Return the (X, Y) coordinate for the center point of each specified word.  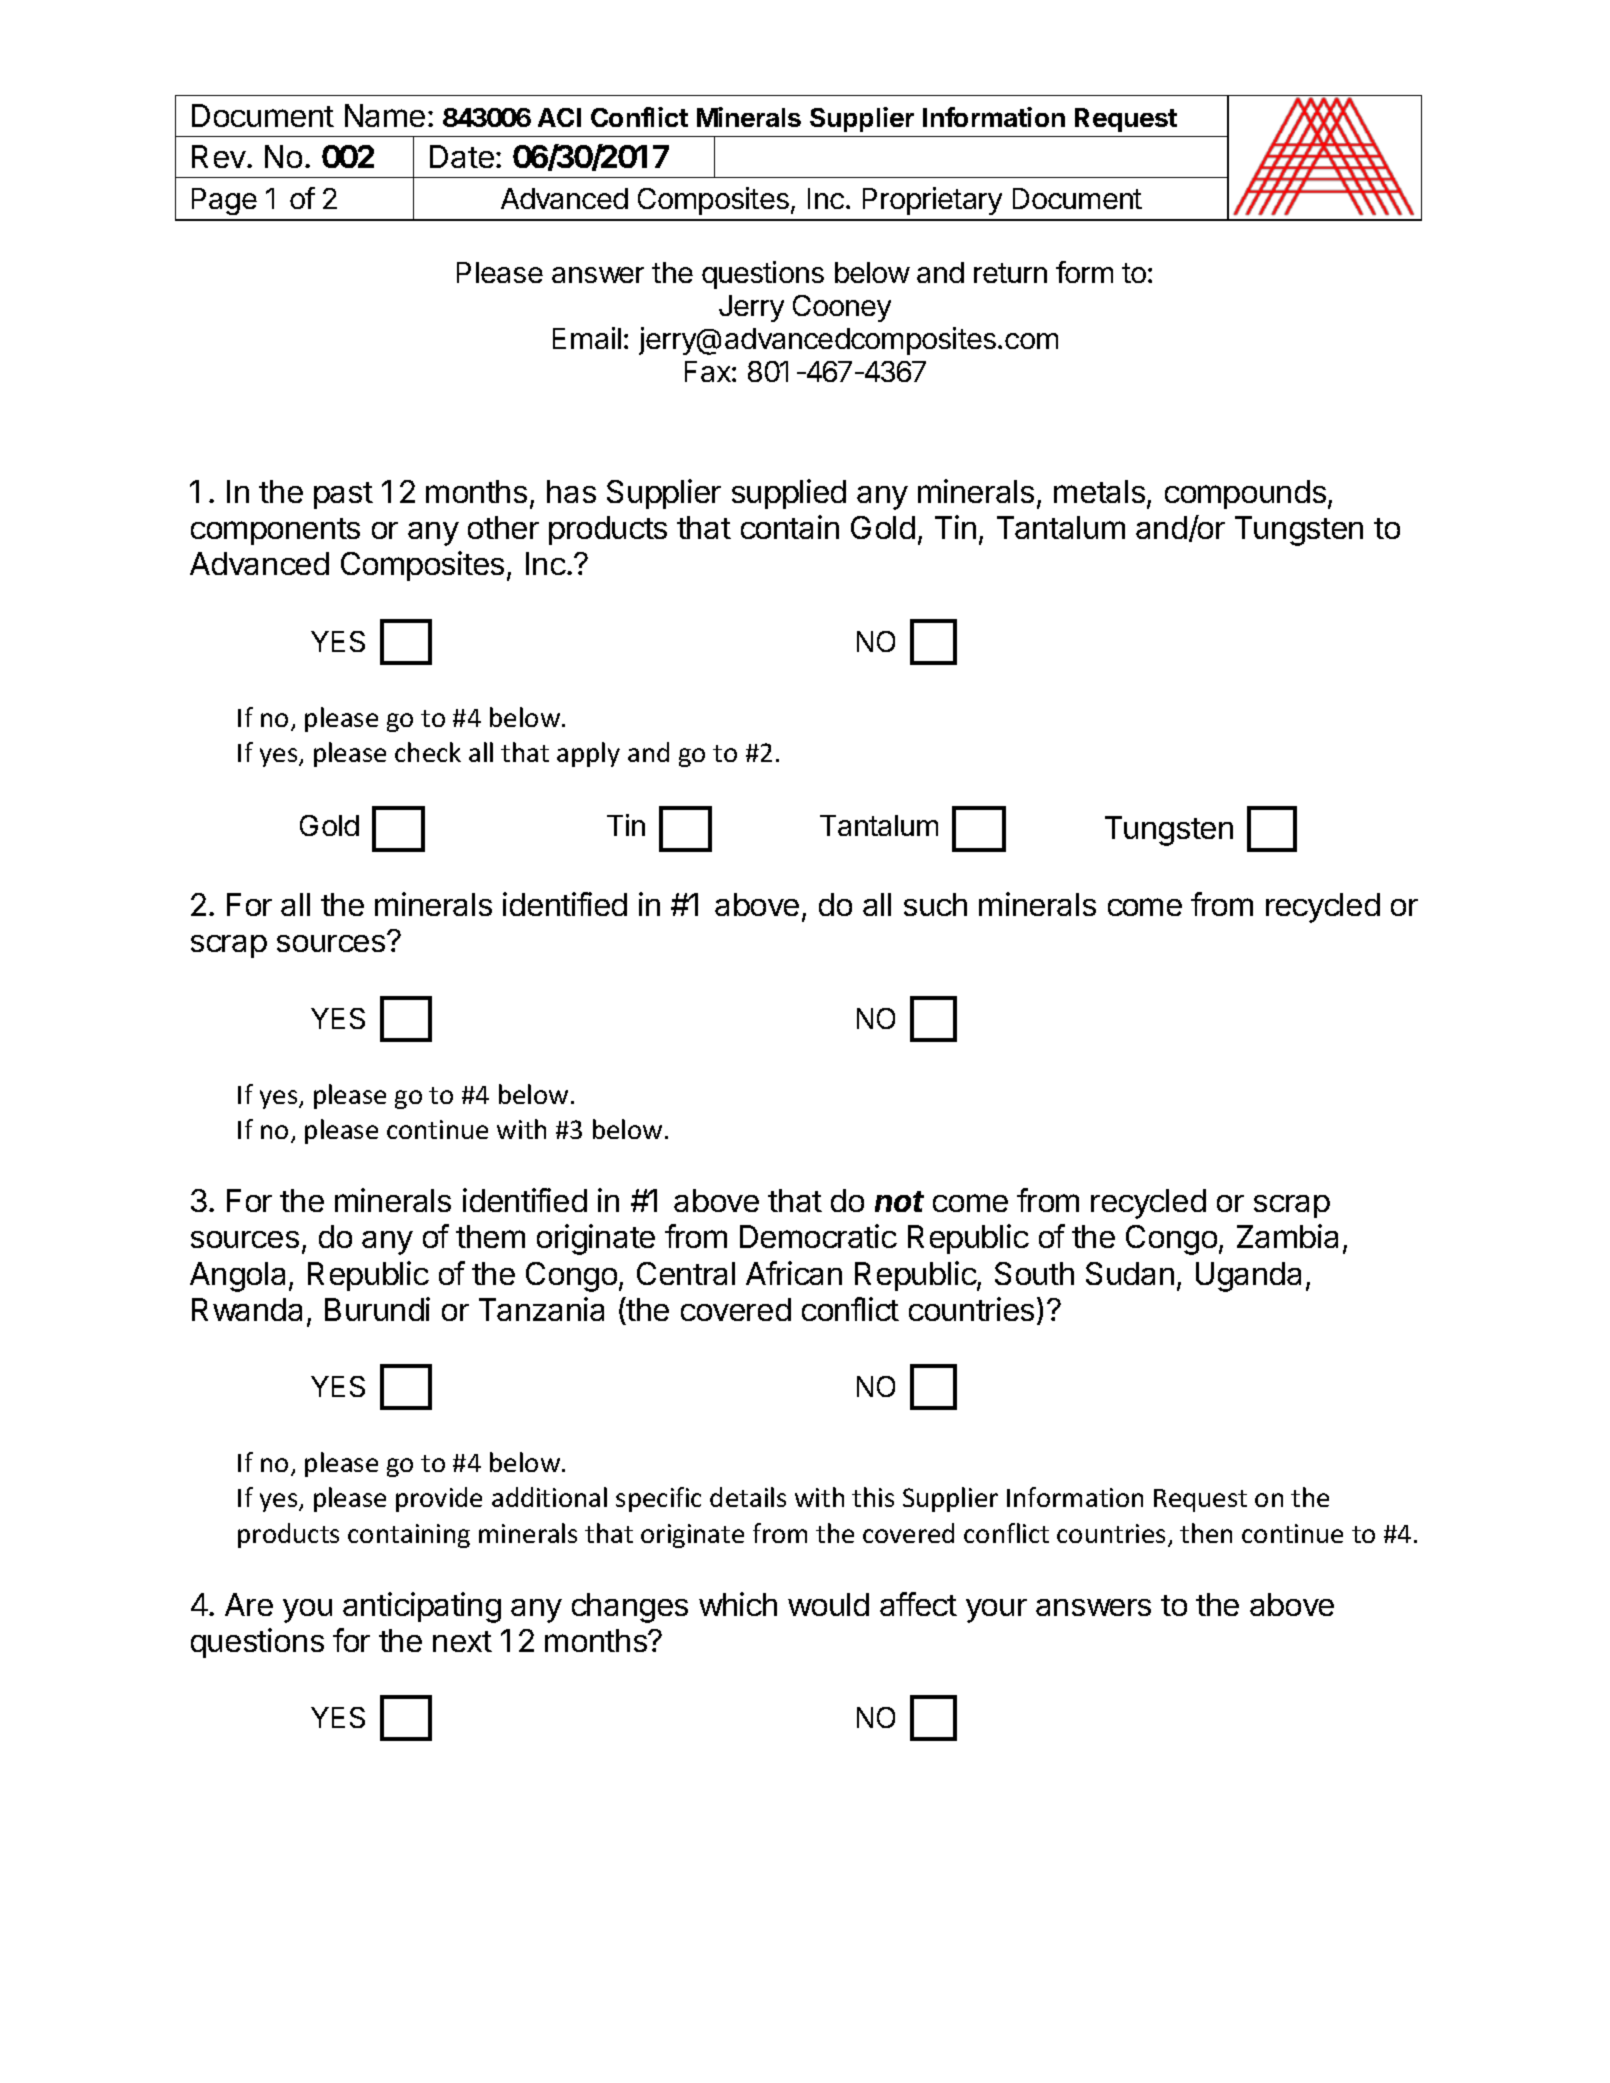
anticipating (422, 1607)
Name (385, 115)
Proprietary (932, 201)
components (275, 531)
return (1010, 273)
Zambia (1287, 1236)
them (490, 1236)
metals (1099, 491)
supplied (789, 494)
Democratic (818, 1236)
